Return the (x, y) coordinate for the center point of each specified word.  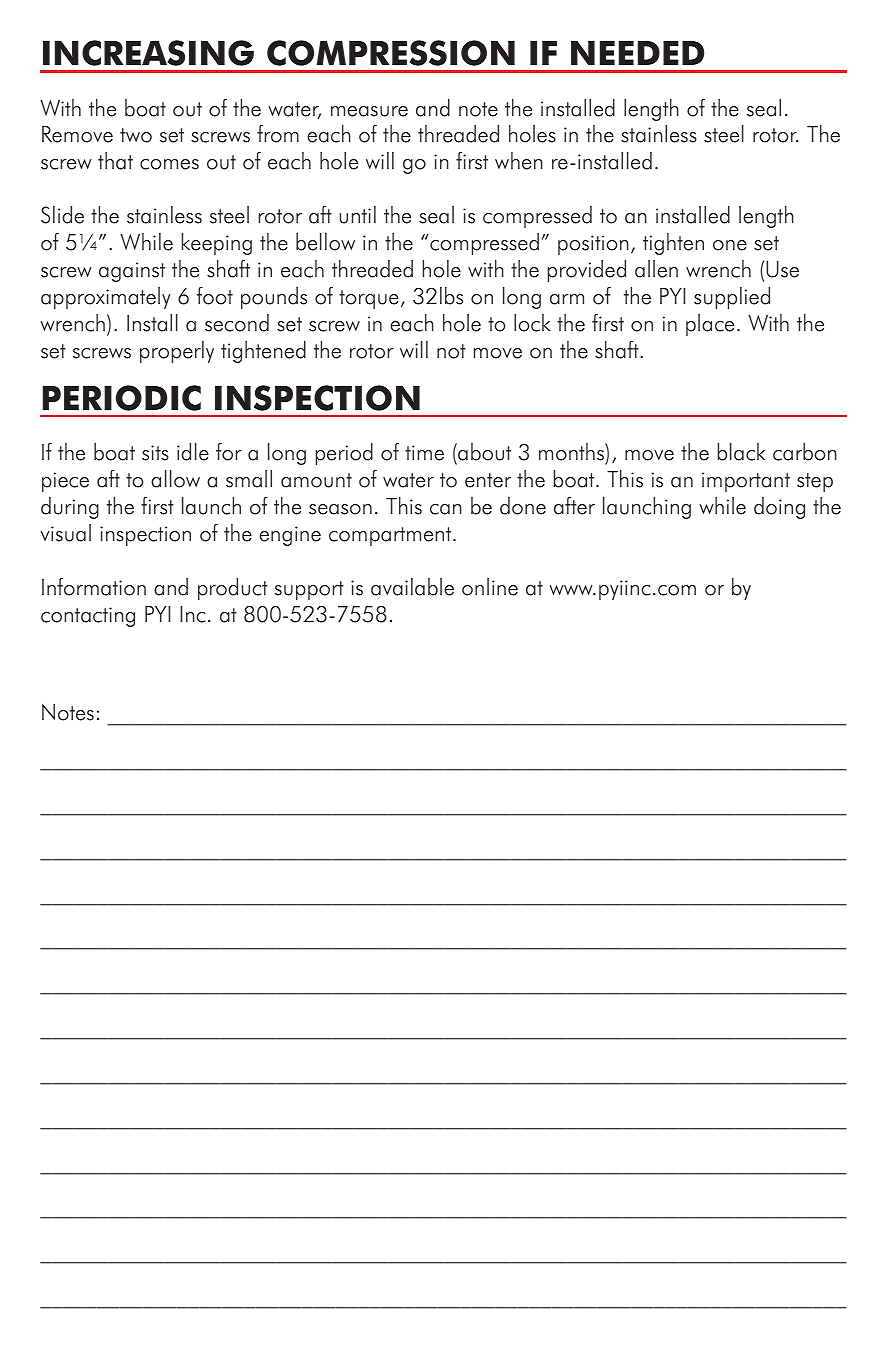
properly (177, 352)
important (746, 482)
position (593, 245)
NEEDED (637, 53)
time (424, 453)
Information (94, 587)
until (358, 215)
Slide (62, 215)
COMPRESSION (391, 53)
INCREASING (148, 53)
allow (175, 479)
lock (532, 323)
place (710, 325)
